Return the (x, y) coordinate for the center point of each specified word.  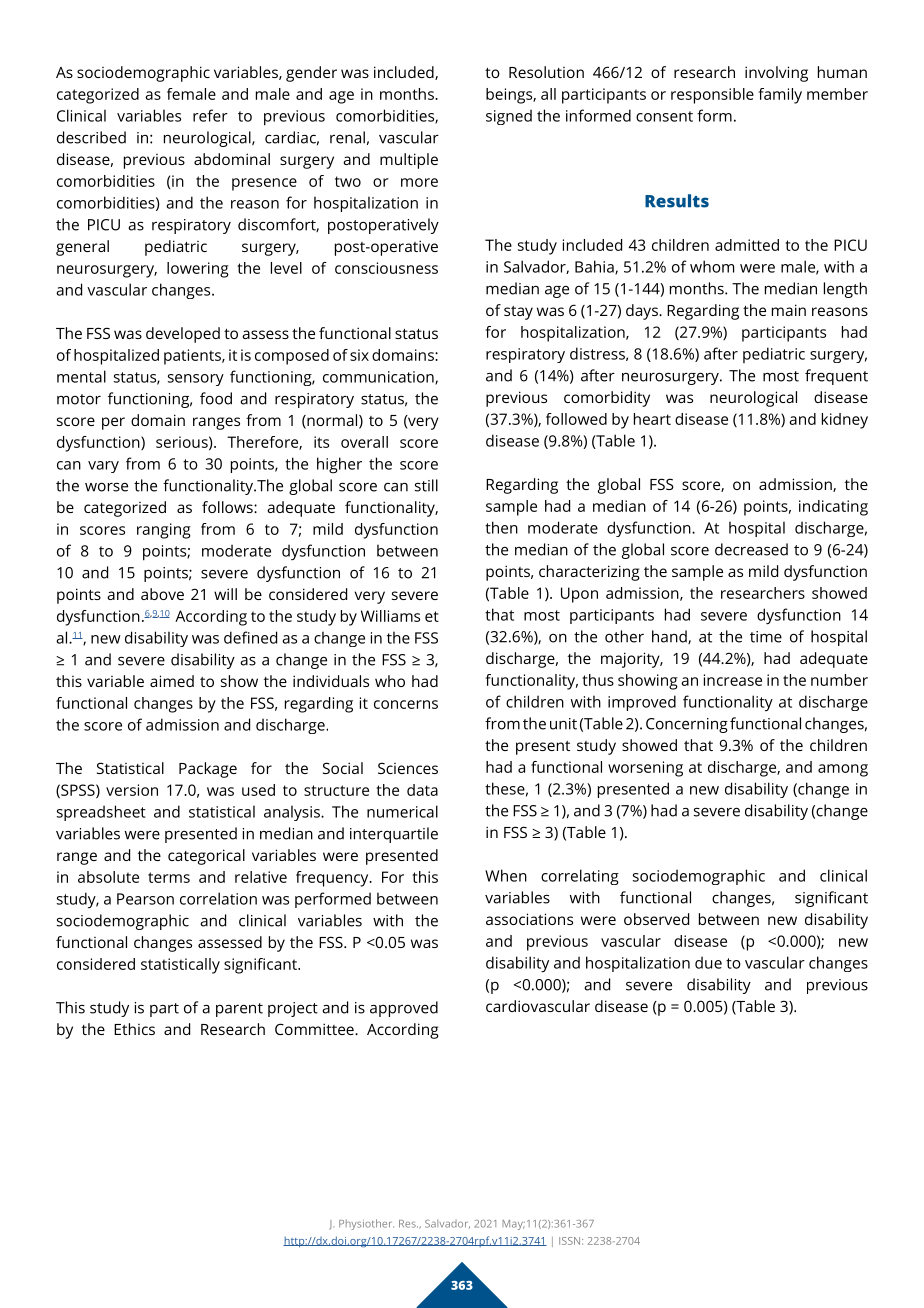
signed (509, 117)
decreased (751, 549)
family (780, 96)
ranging (164, 531)
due (708, 962)
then (501, 527)
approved (404, 1009)
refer (210, 115)
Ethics (134, 1029)
